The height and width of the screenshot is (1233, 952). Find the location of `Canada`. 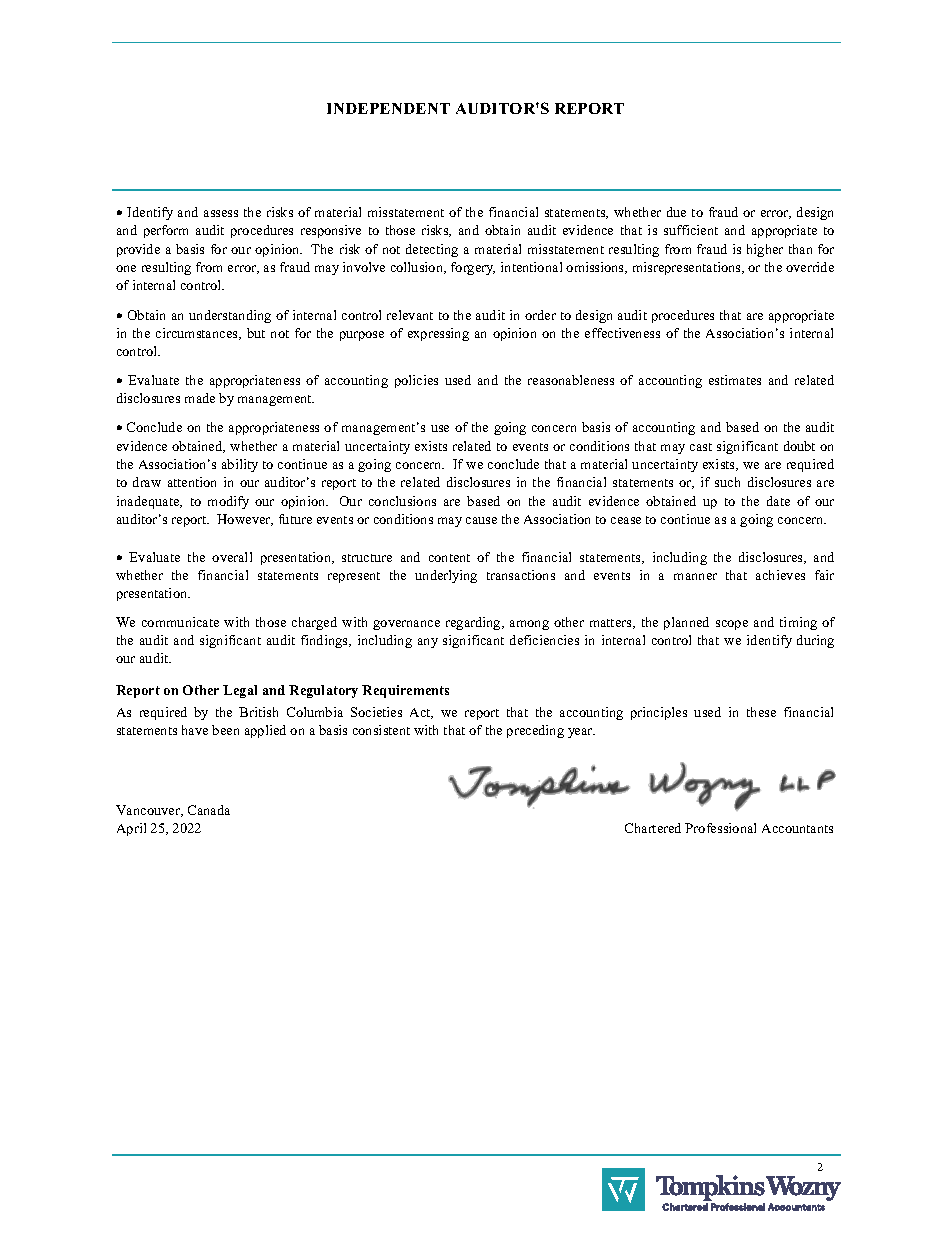

Canada is located at coordinates (209, 810).
